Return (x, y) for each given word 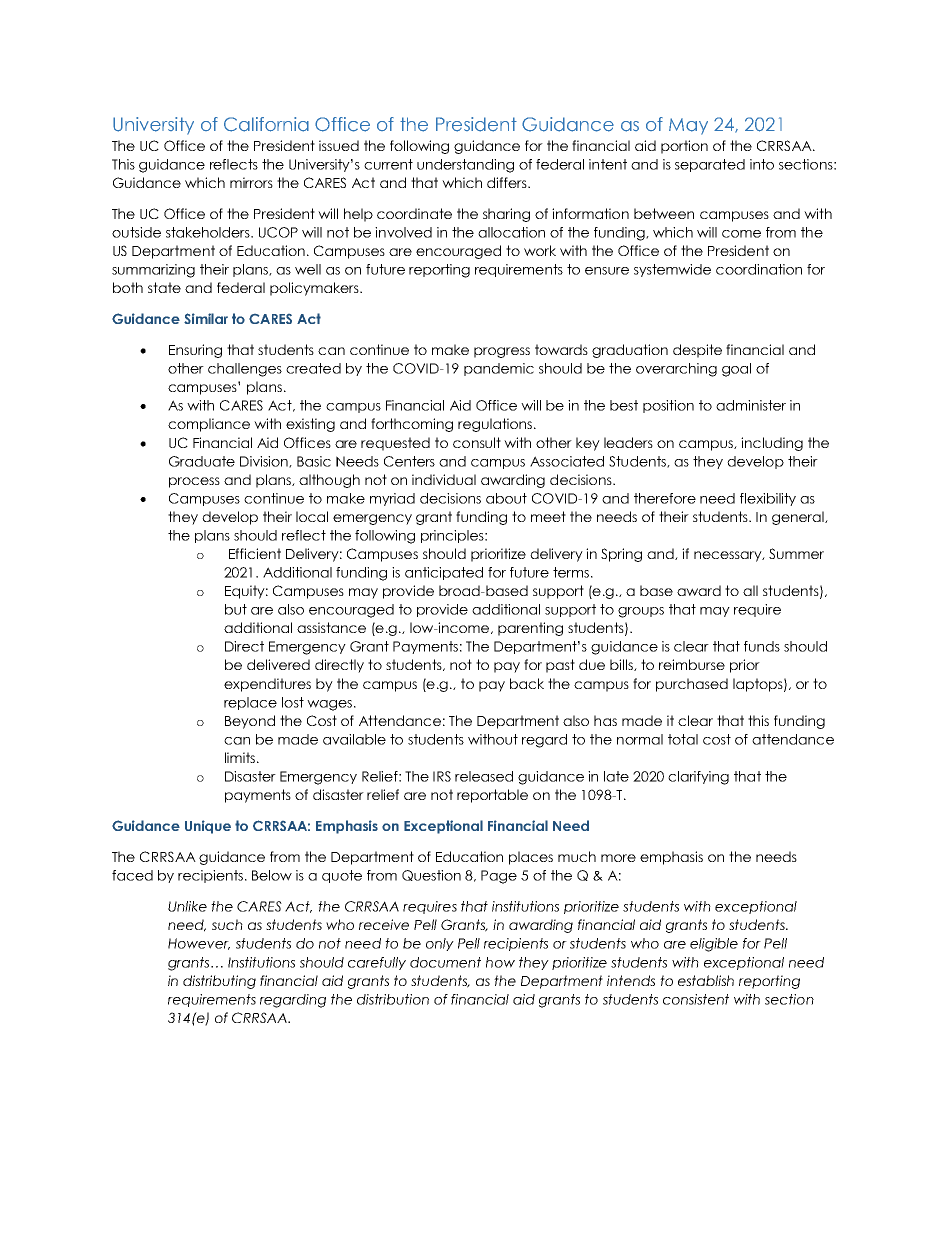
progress (502, 352)
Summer (796, 553)
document (445, 962)
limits (241, 757)
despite (697, 351)
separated (710, 165)
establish (706, 980)
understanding (465, 166)
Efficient (255, 553)
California (266, 124)
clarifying (698, 778)
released (484, 776)
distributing (219, 982)
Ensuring (195, 351)
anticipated (444, 573)
